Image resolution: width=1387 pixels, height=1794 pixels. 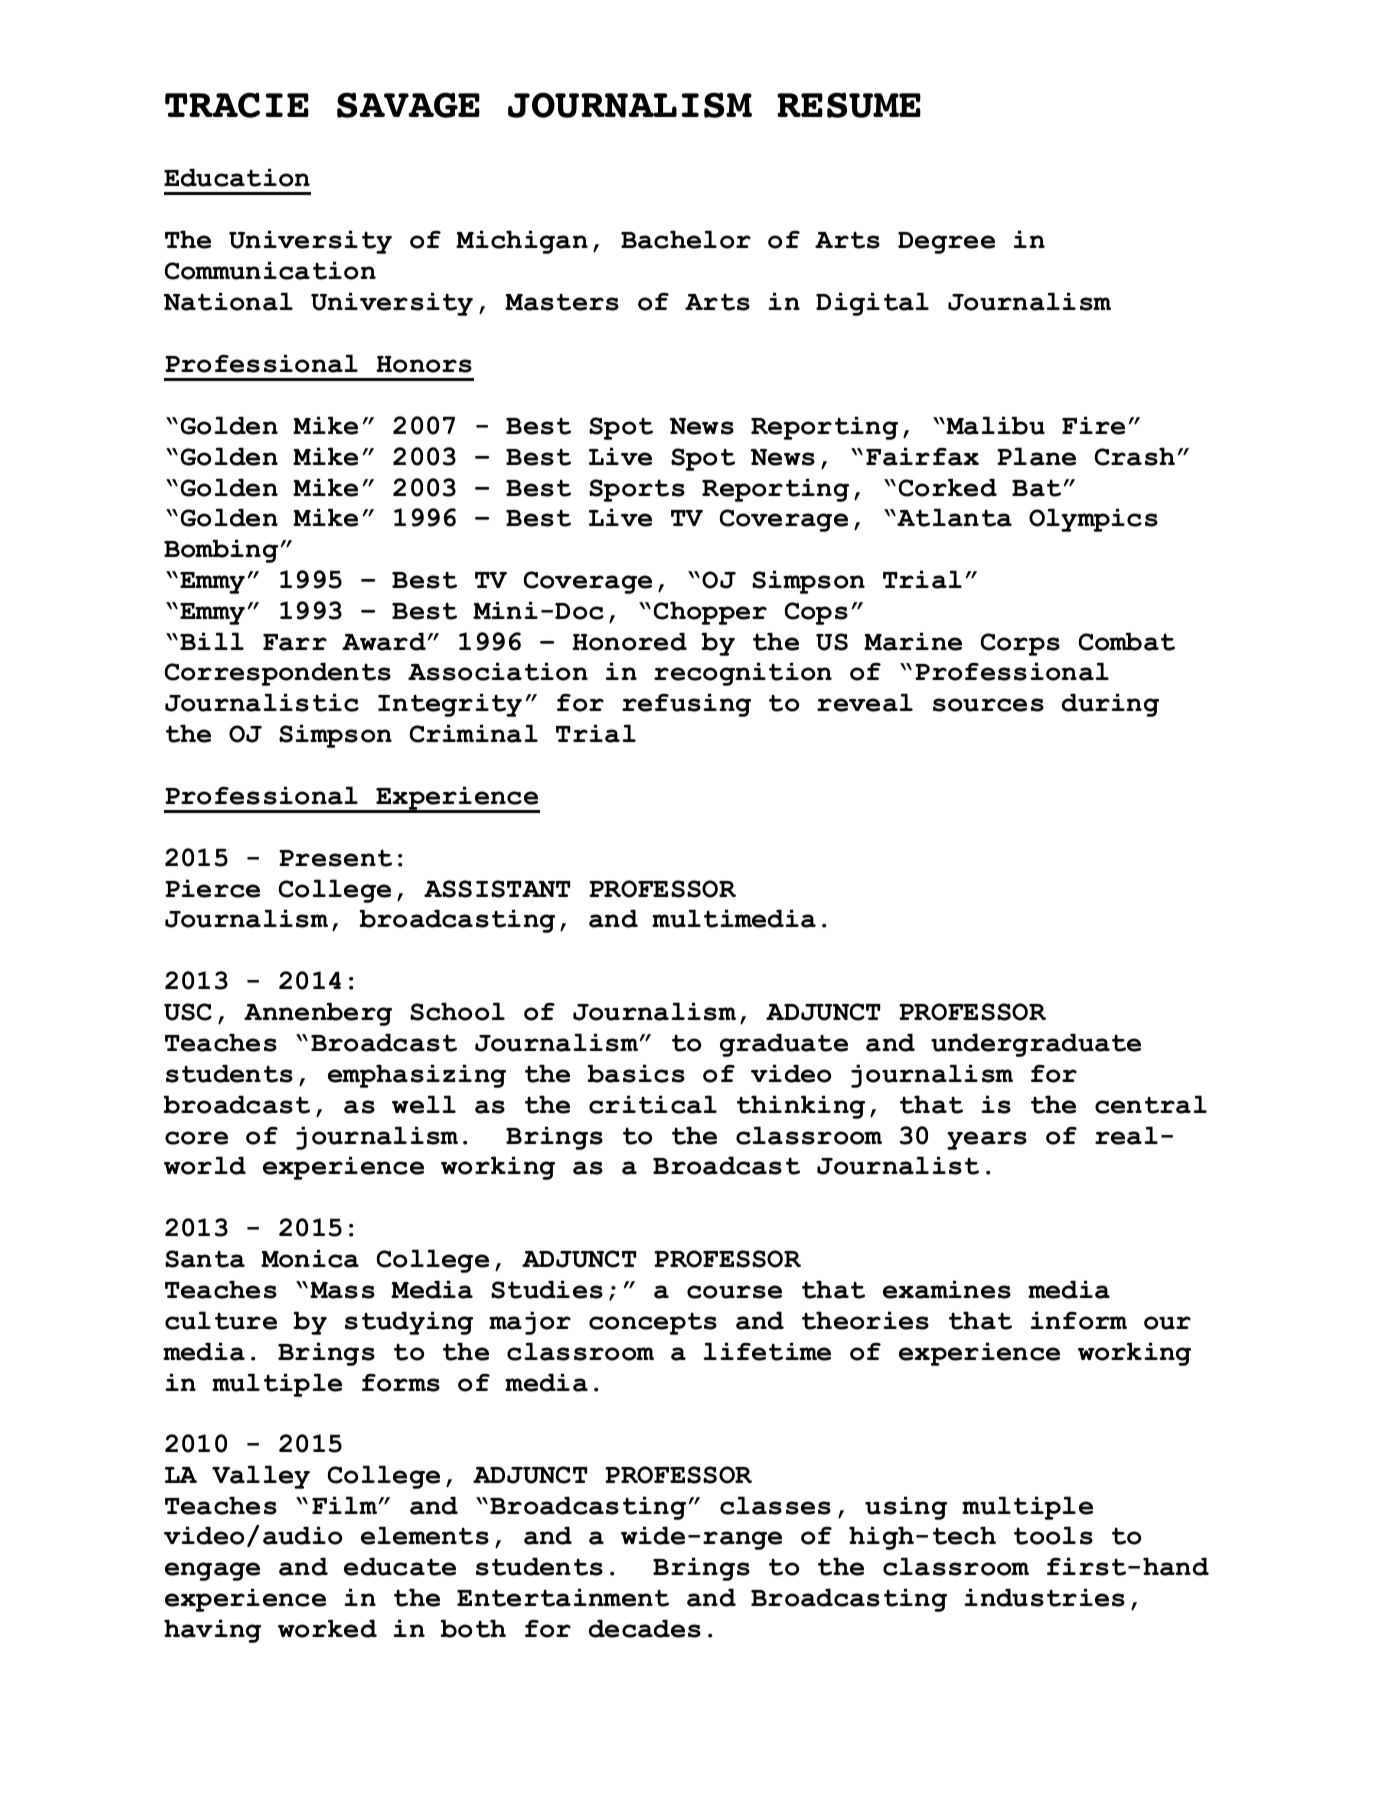 What do you see at coordinates (645, 1628) in the screenshot?
I see `decades` at bounding box center [645, 1628].
